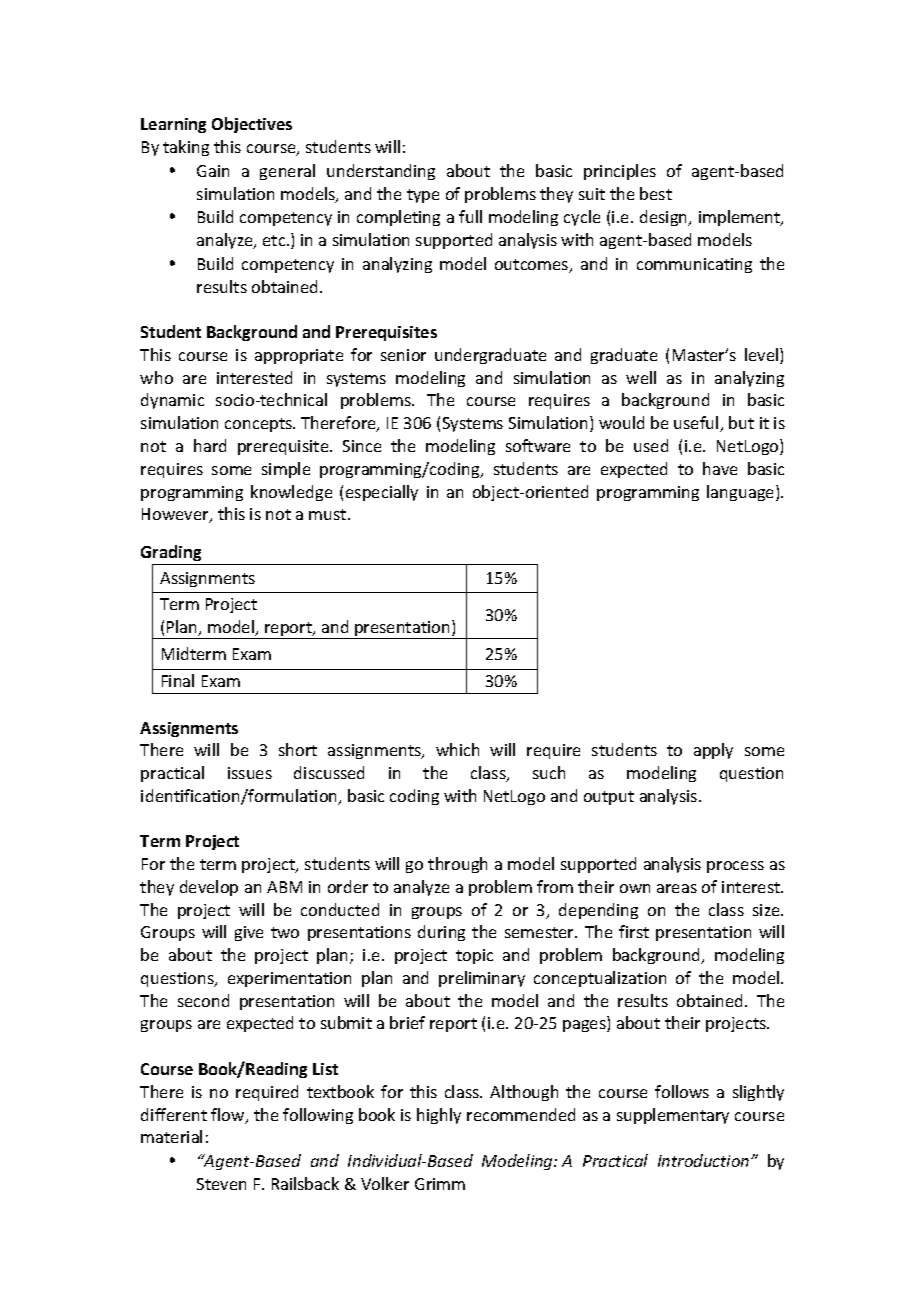 The image size is (924, 1308). Describe the element at coordinates (713, 751) in the image. I see `apply` at that location.
